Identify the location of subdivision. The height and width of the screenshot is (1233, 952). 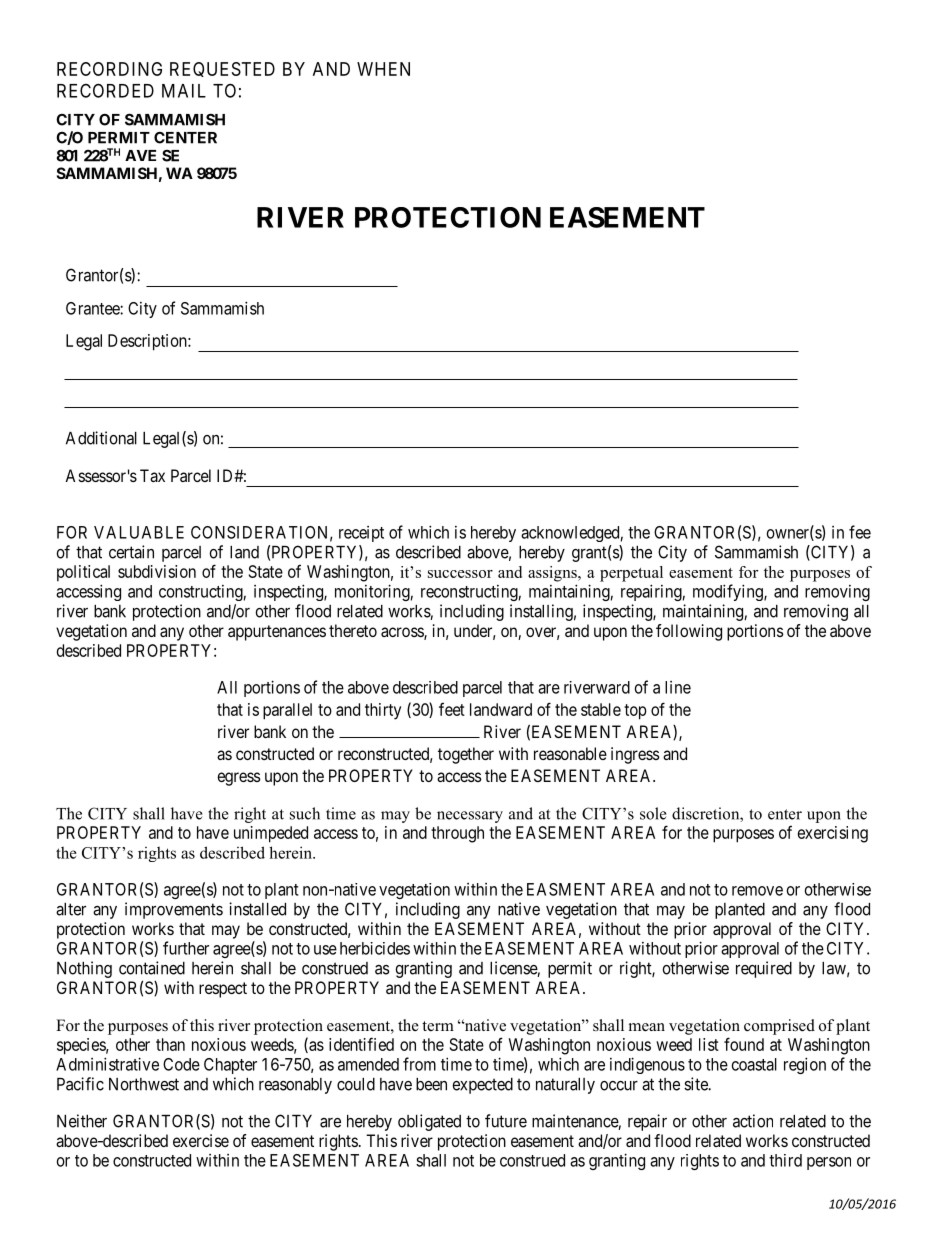
(157, 571).
